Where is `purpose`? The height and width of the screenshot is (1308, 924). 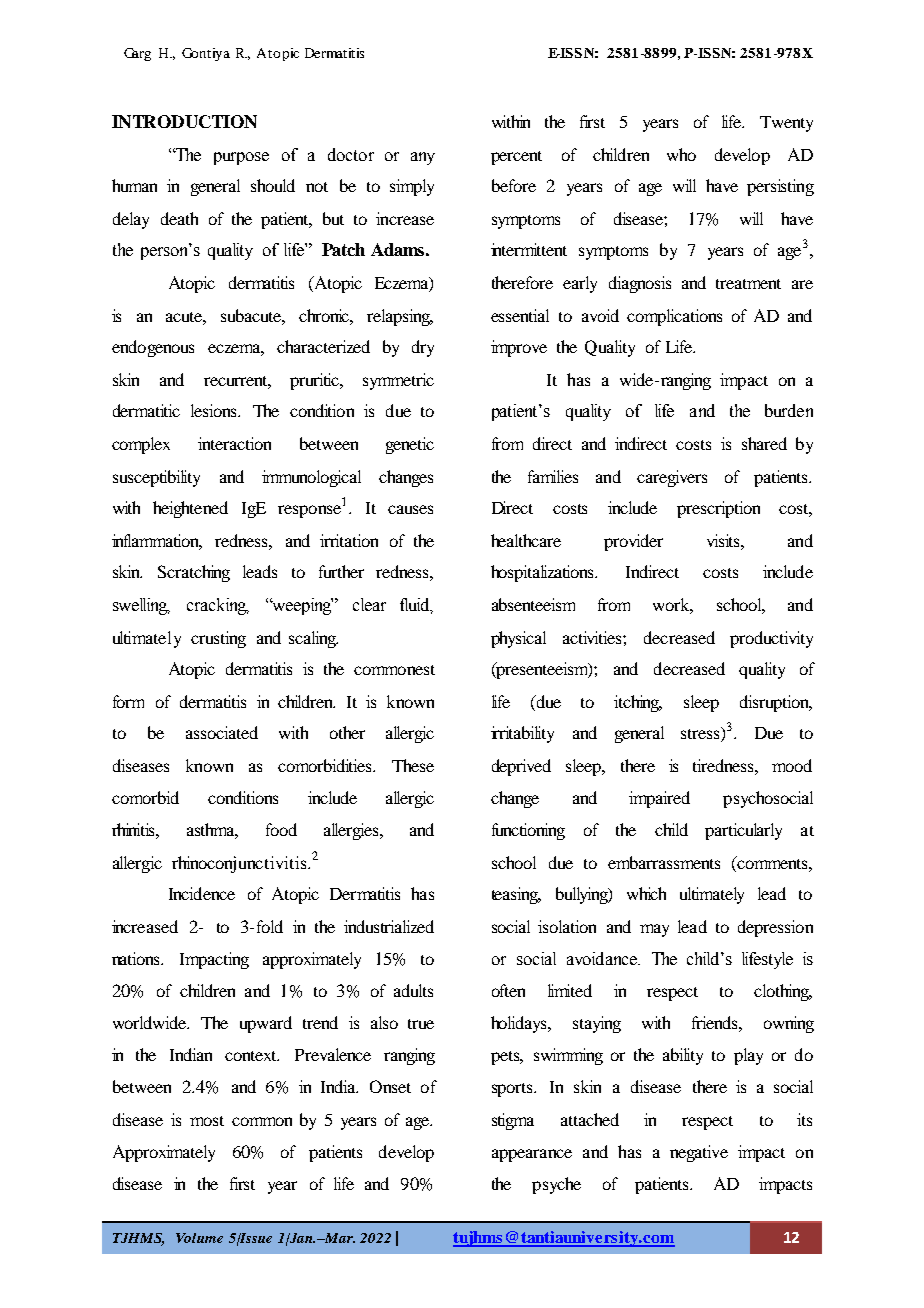 purpose is located at coordinates (241, 158).
